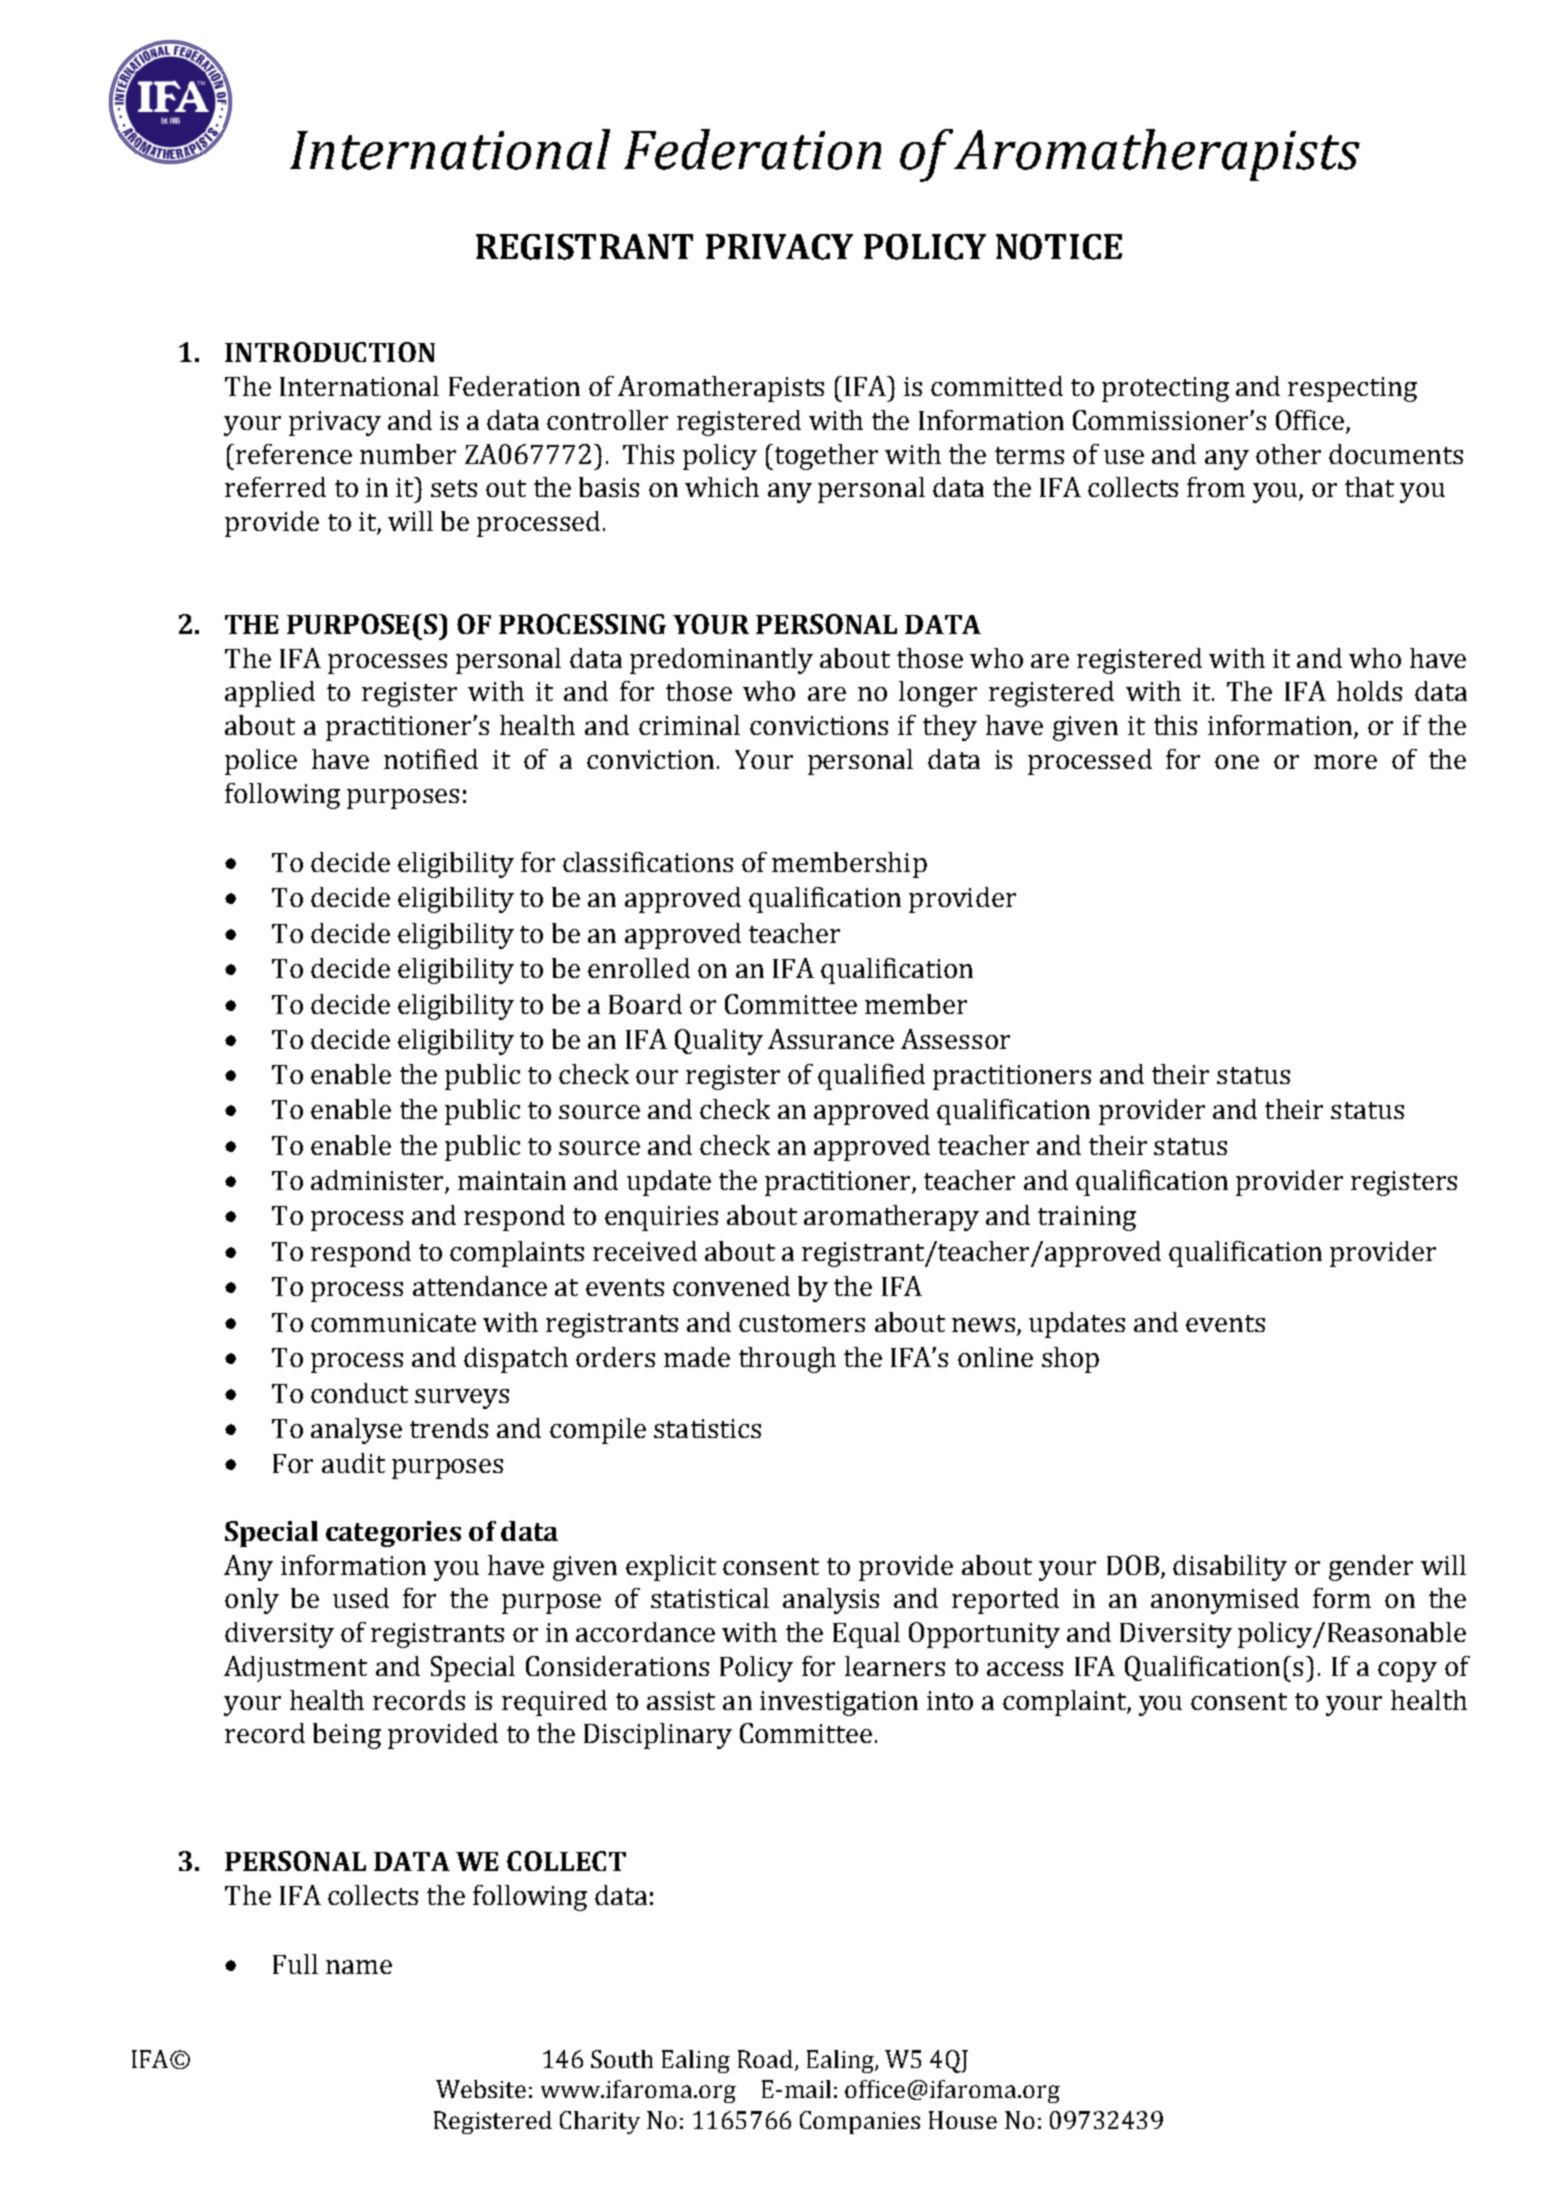 This page has height=2206, width=1560. Describe the element at coordinates (1352, 389) in the page. I see `respecting` at that location.
